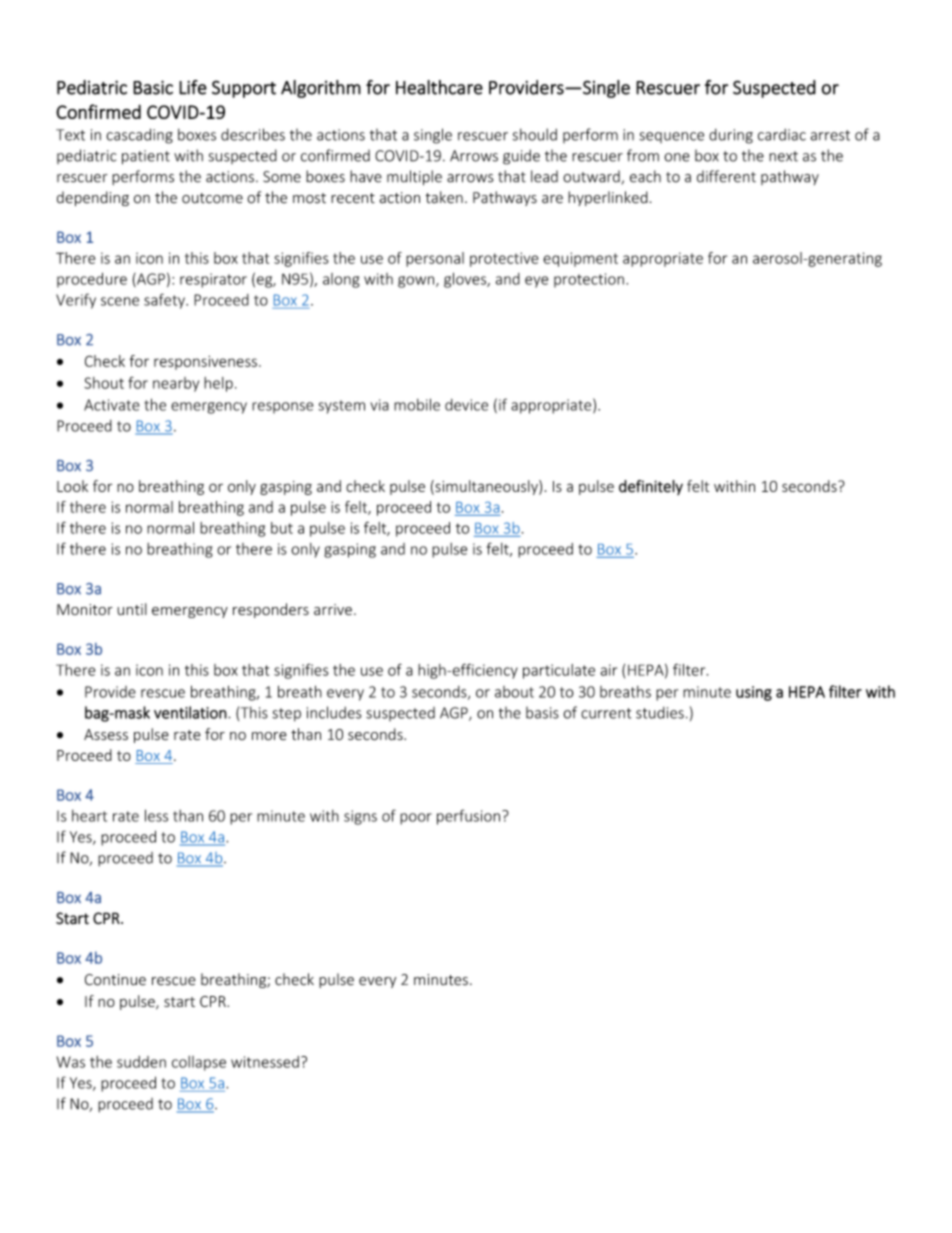 This page has height=1233, width=952. What do you see at coordinates (468, 817) in the page?
I see `perfusion` at bounding box center [468, 817].
